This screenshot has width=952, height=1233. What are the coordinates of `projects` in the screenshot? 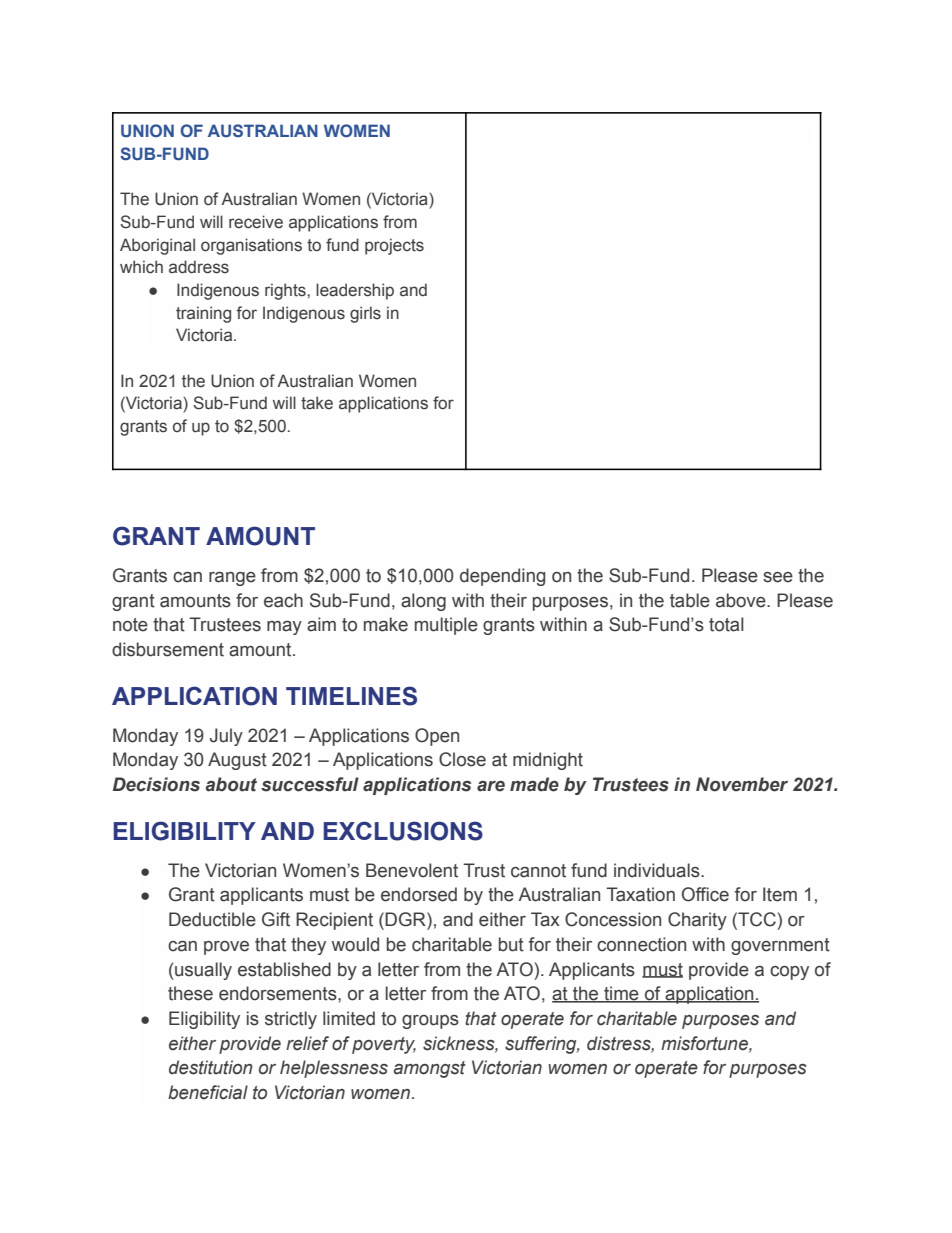 It's located at (394, 246).
